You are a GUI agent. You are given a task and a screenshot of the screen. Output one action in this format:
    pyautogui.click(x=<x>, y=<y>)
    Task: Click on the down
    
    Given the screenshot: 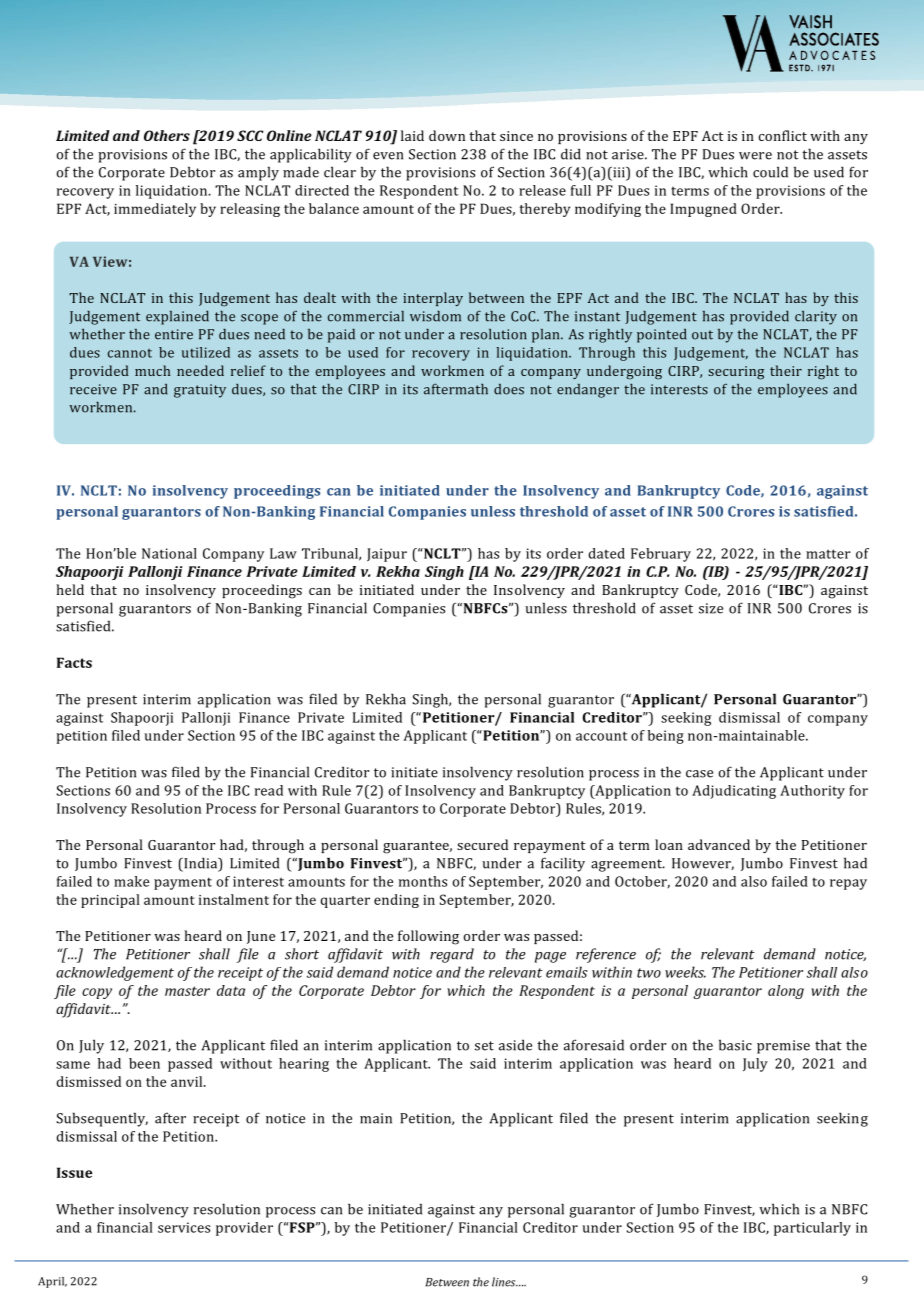 What is the action you would take?
    pyautogui.click(x=447, y=135)
